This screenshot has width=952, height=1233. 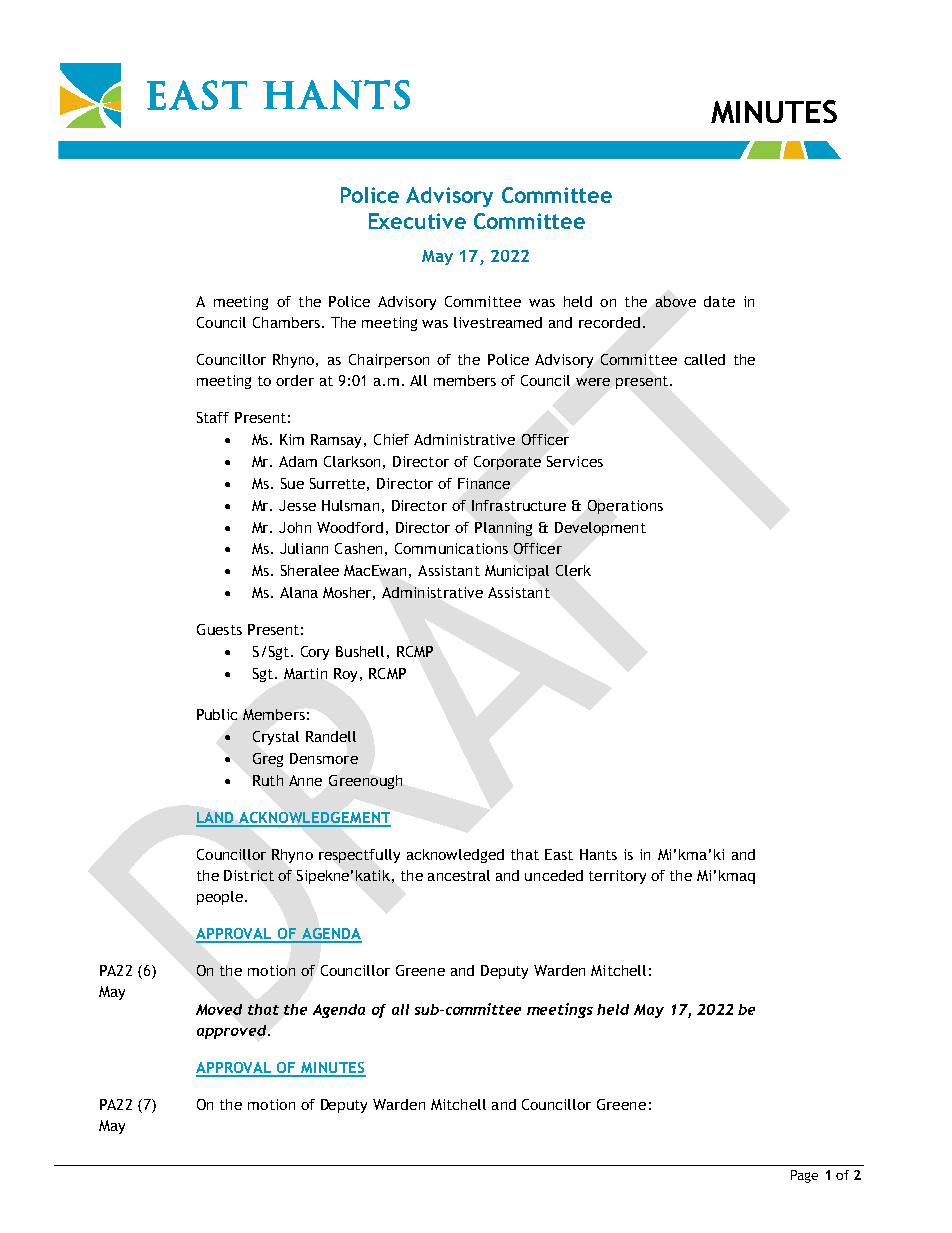 What do you see at coordinates (617, 877) in the screenshot?
I see `territory` at bounding box center [617, 877].
